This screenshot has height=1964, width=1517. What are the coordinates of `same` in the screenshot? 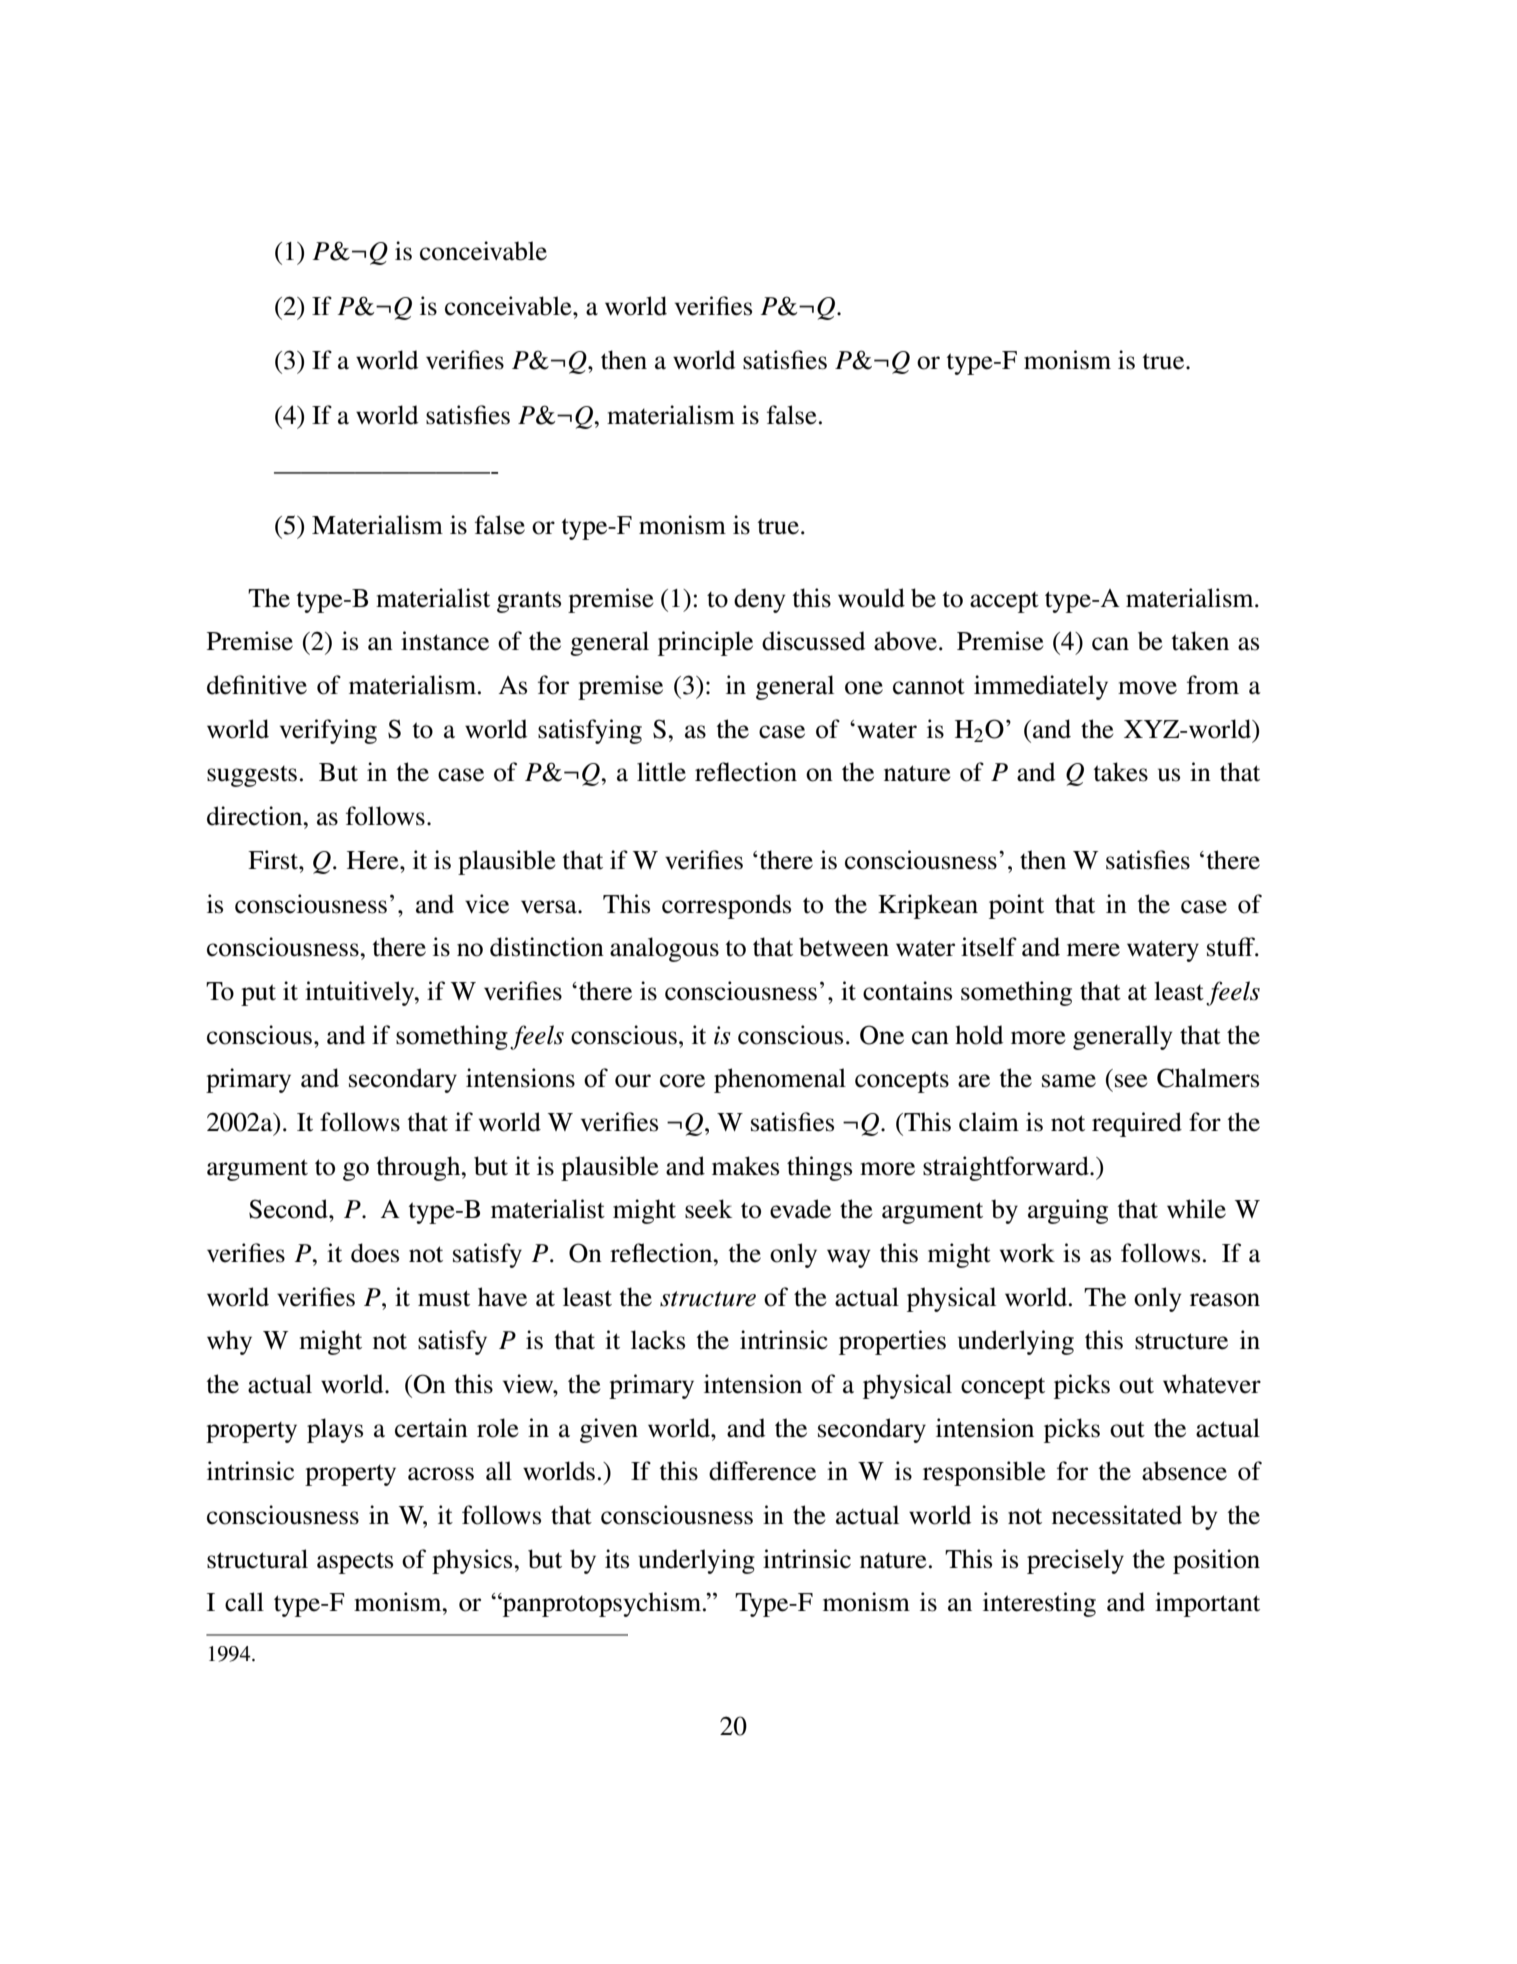 It's located at (1069, 1081).
